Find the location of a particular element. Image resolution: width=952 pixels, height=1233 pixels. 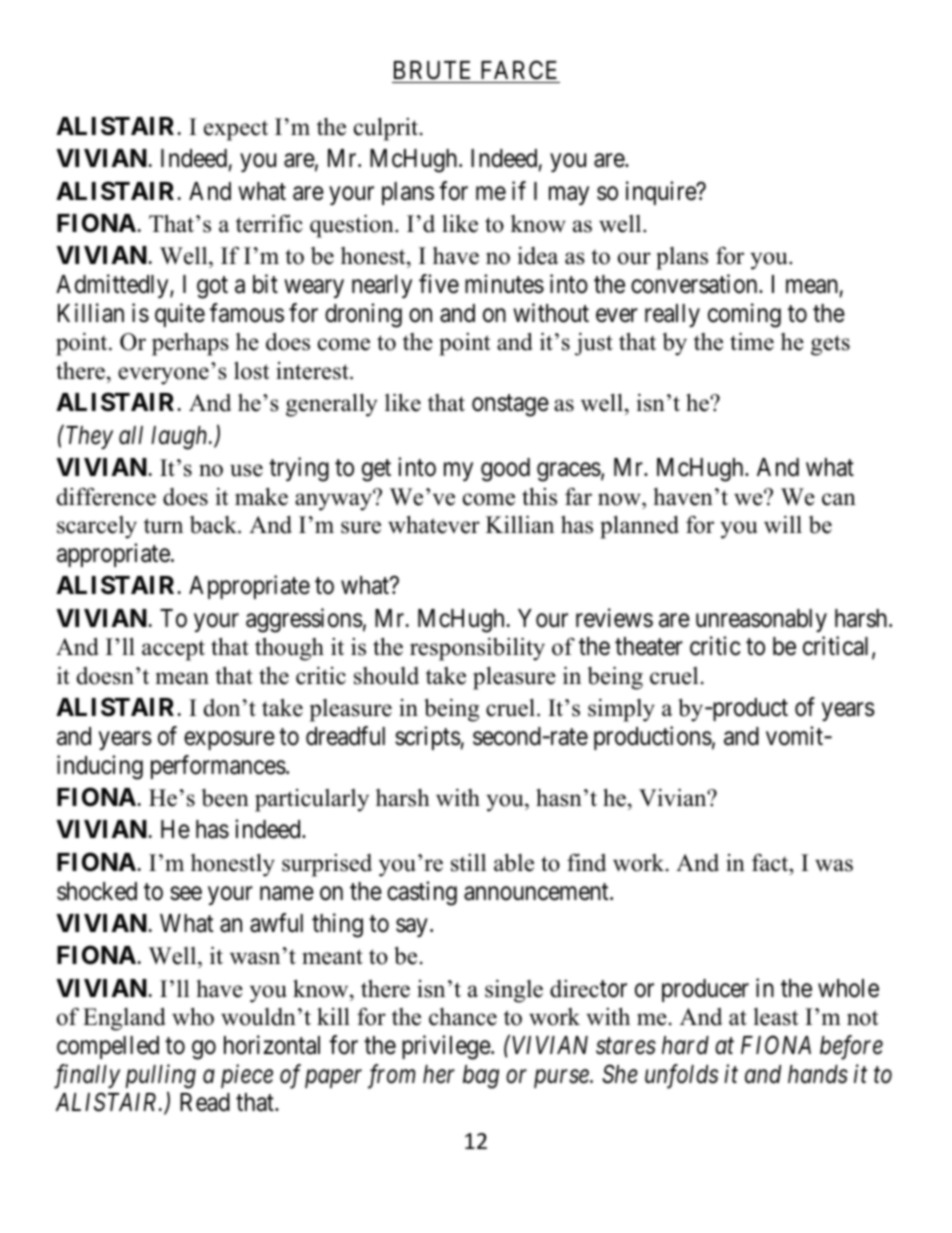

unreasonably is located at coordinates (761, 620).
